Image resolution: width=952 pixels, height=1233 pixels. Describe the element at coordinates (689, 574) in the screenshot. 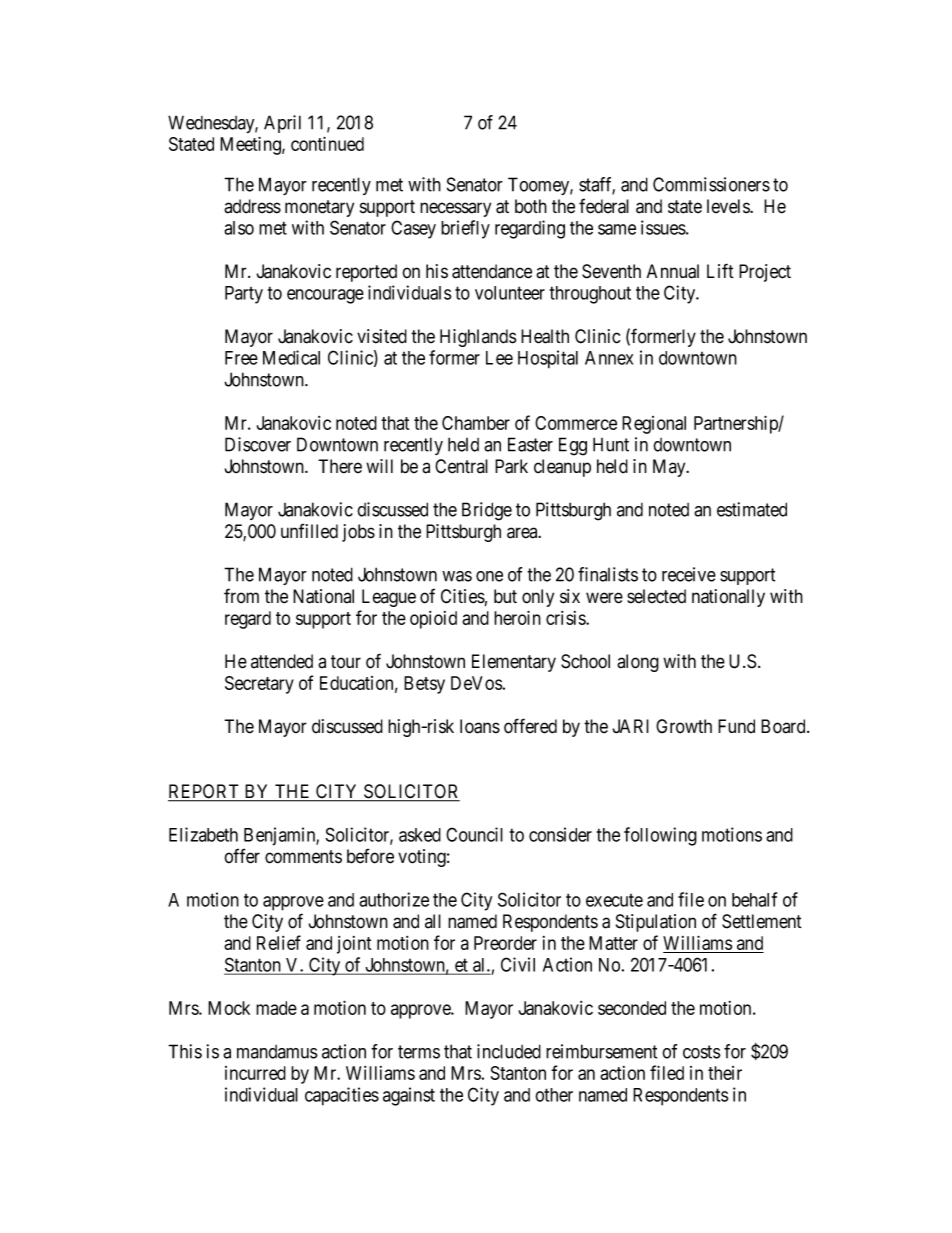

I see `receive` at that location.
